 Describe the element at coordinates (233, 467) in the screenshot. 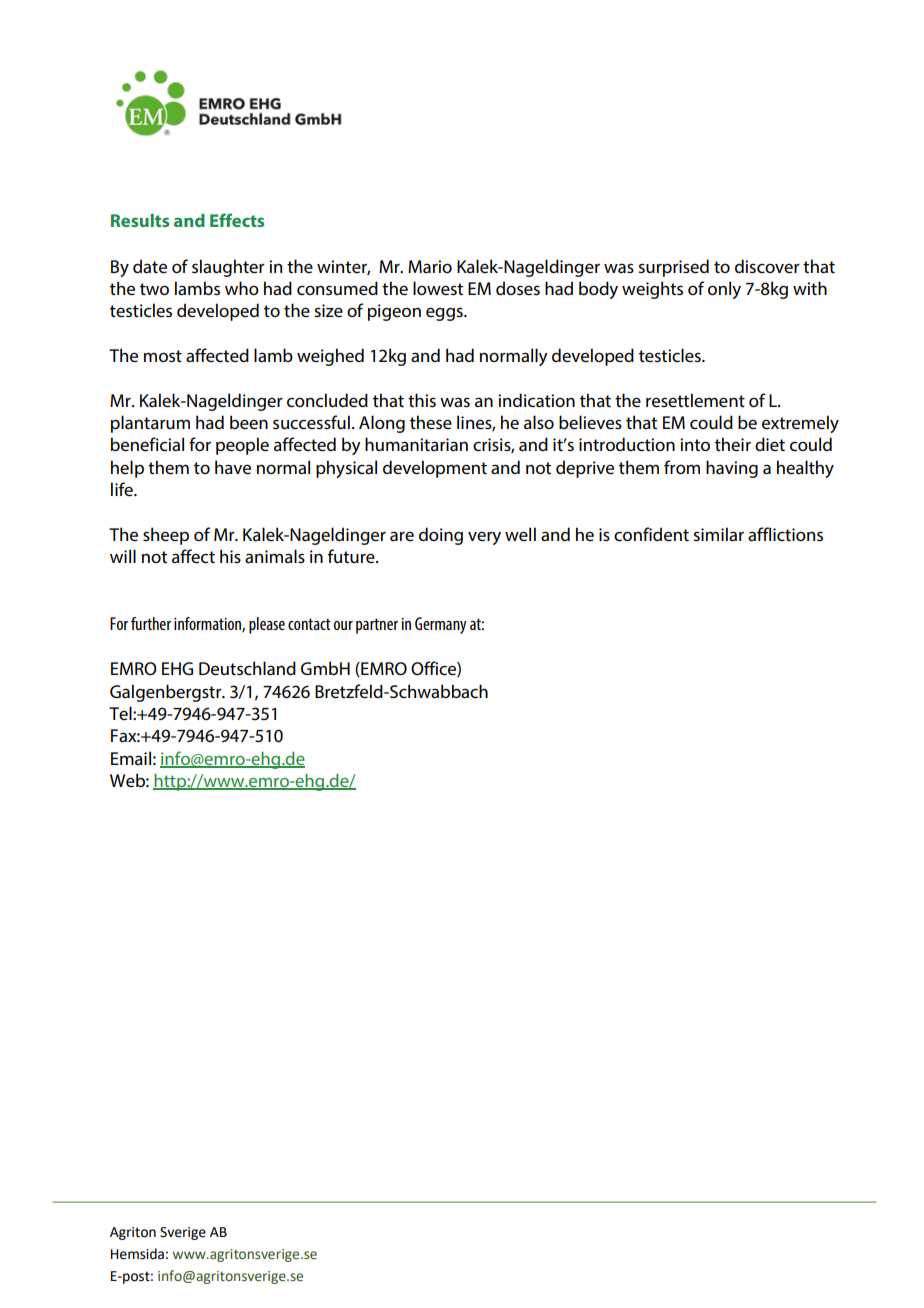

I see `have` at that location.
